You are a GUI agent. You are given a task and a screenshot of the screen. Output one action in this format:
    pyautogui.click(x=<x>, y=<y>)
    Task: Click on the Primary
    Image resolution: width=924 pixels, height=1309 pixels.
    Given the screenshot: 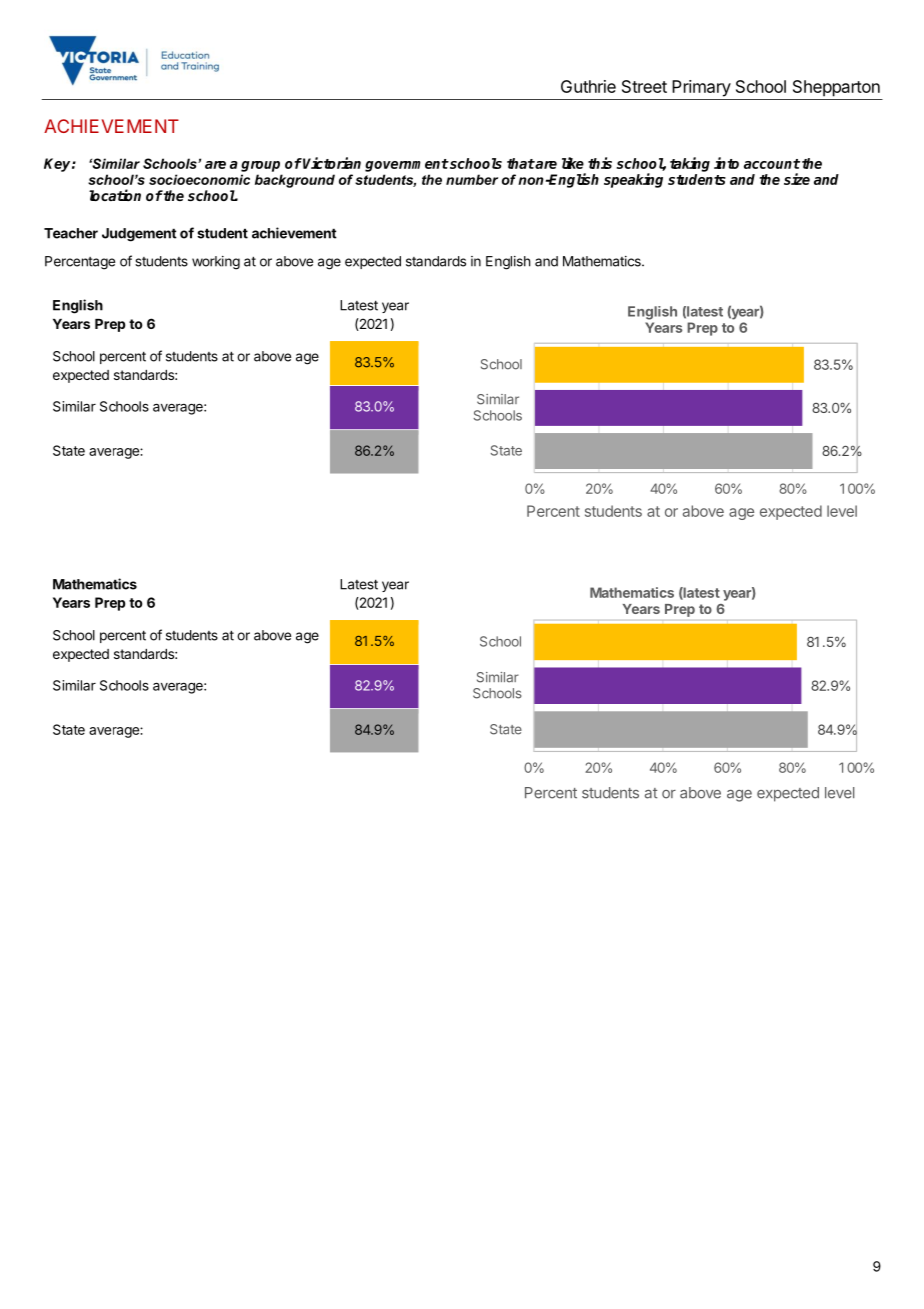 What is the action you would take?
    pyautogui.click(x=701, y=88)
